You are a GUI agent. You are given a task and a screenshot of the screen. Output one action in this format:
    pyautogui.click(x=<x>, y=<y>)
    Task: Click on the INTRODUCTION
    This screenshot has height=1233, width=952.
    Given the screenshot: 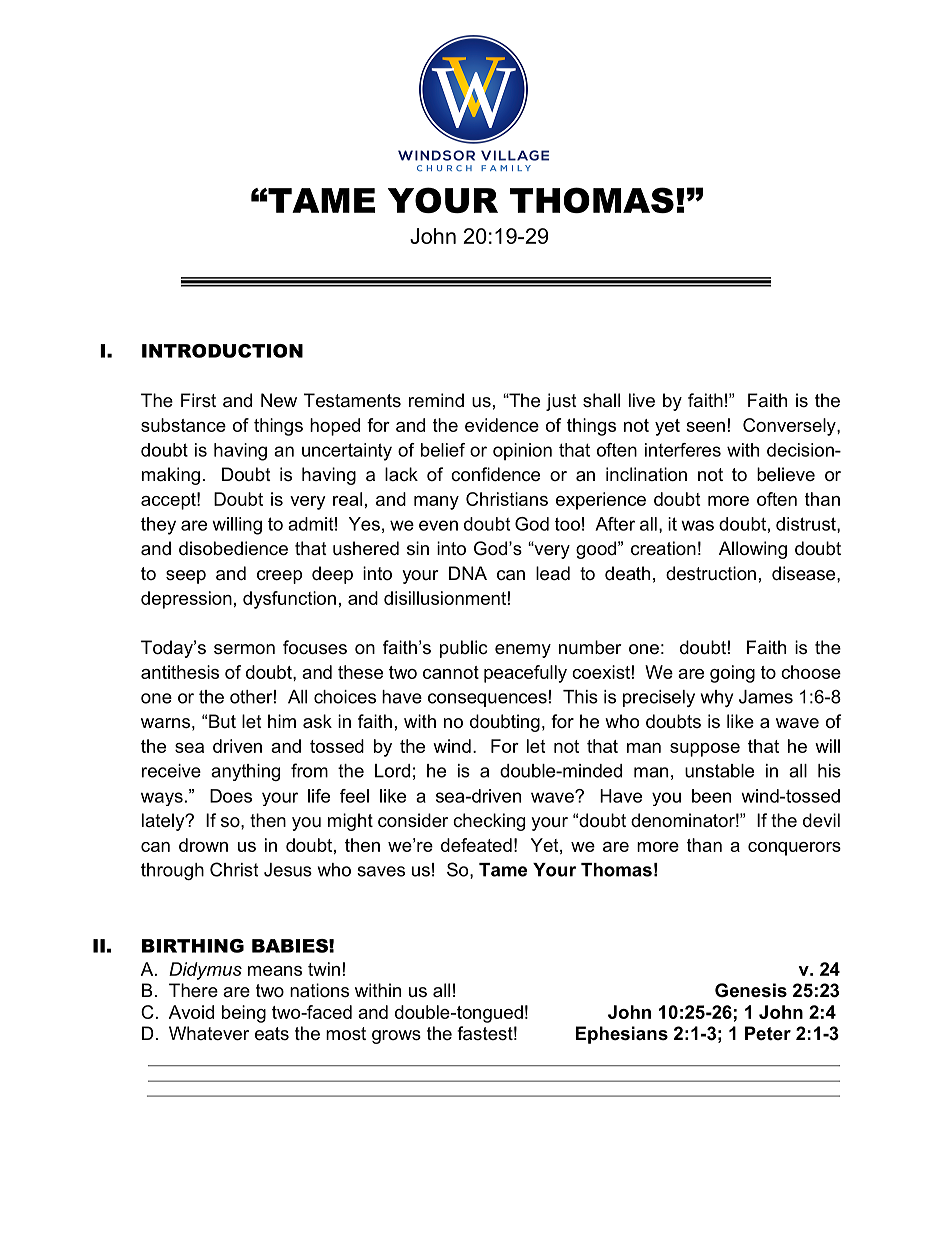 What is the action you would take?
    pyautogui.click(x=222, y=351)
